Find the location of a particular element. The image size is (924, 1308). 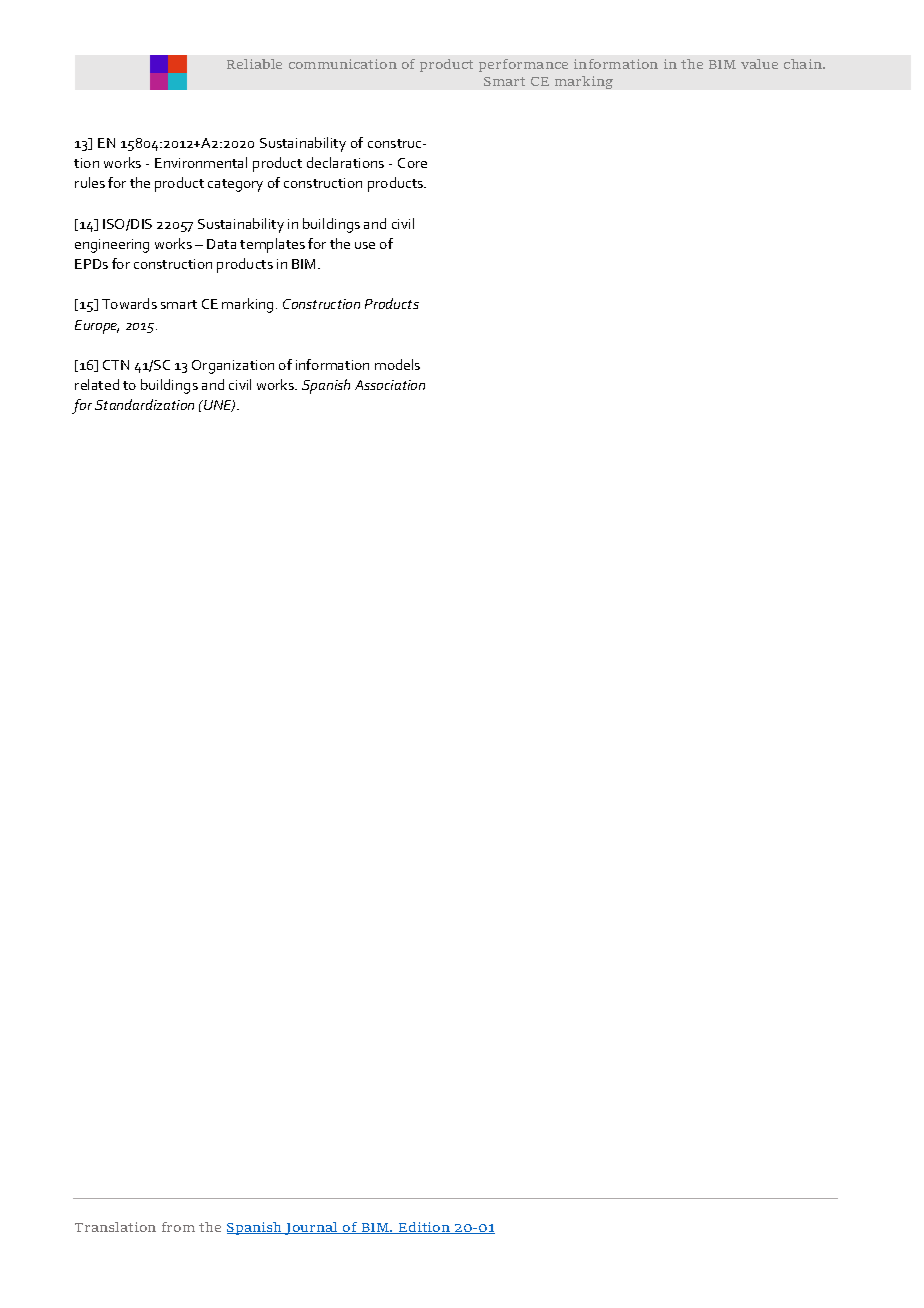

Towards is located at coordinates (129, 303).
